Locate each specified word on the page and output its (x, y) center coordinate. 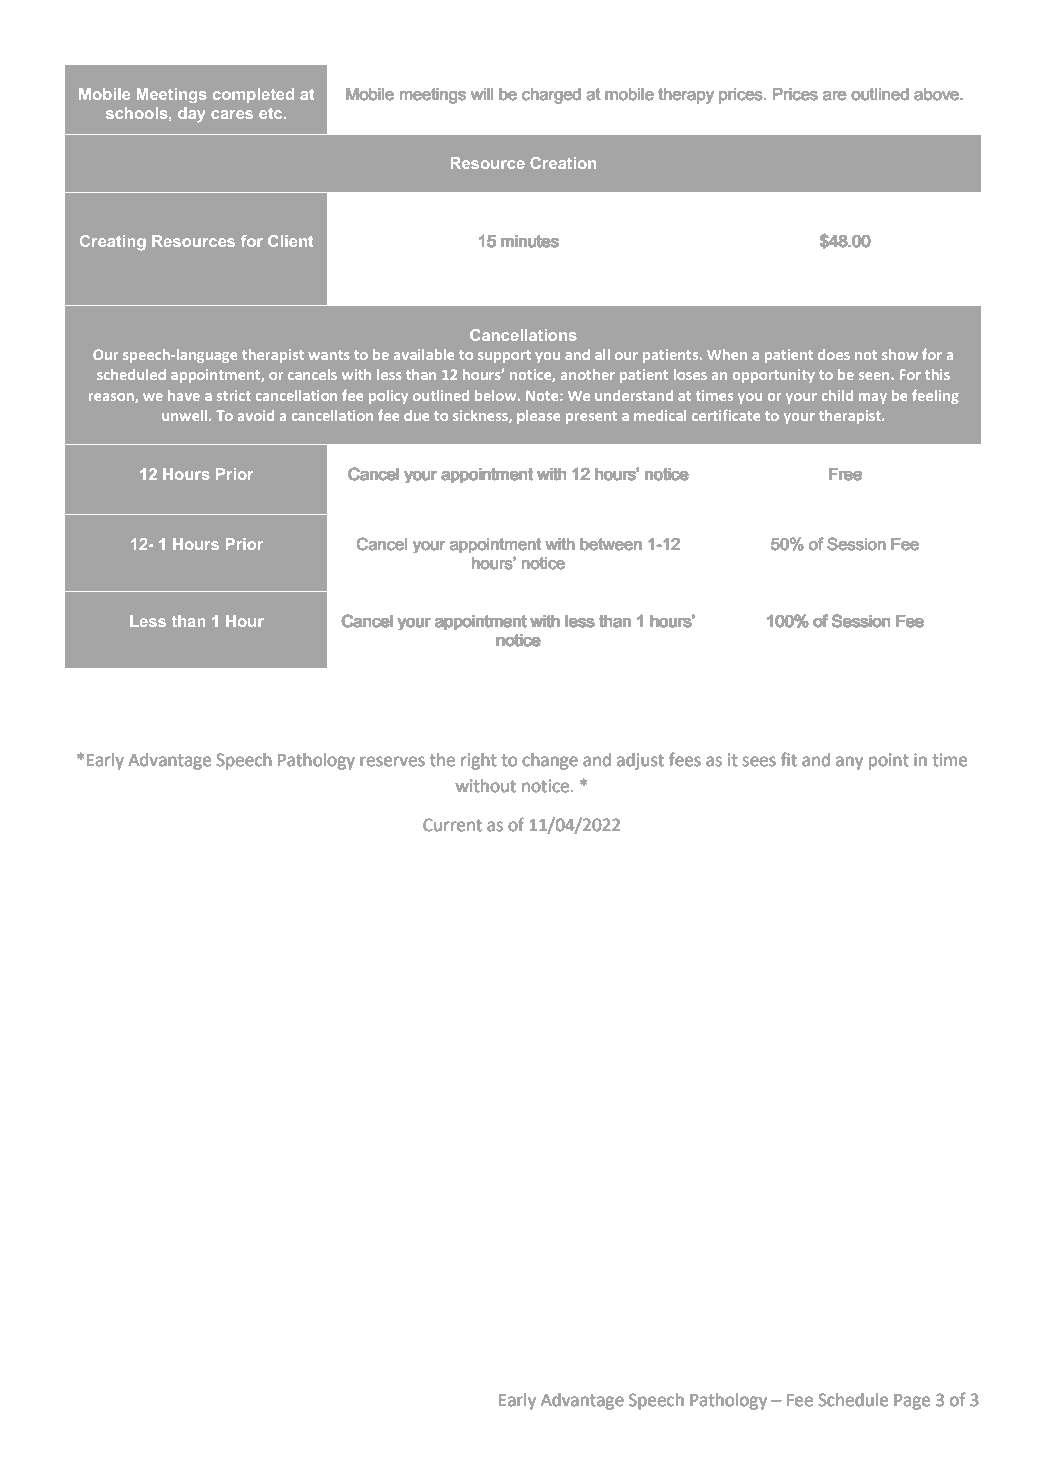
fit (789, 759)
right (479, 761)
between (611, 544)
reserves (392, 761)
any (849, 763)
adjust (640, 761)
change (550, 761)
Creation (563, 163)
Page (912, 1402)
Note (543, 396)
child (837, 395)
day (191, 114)
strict (234, 395)
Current (452, 825)
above (937, 94)
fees (685, 759)
